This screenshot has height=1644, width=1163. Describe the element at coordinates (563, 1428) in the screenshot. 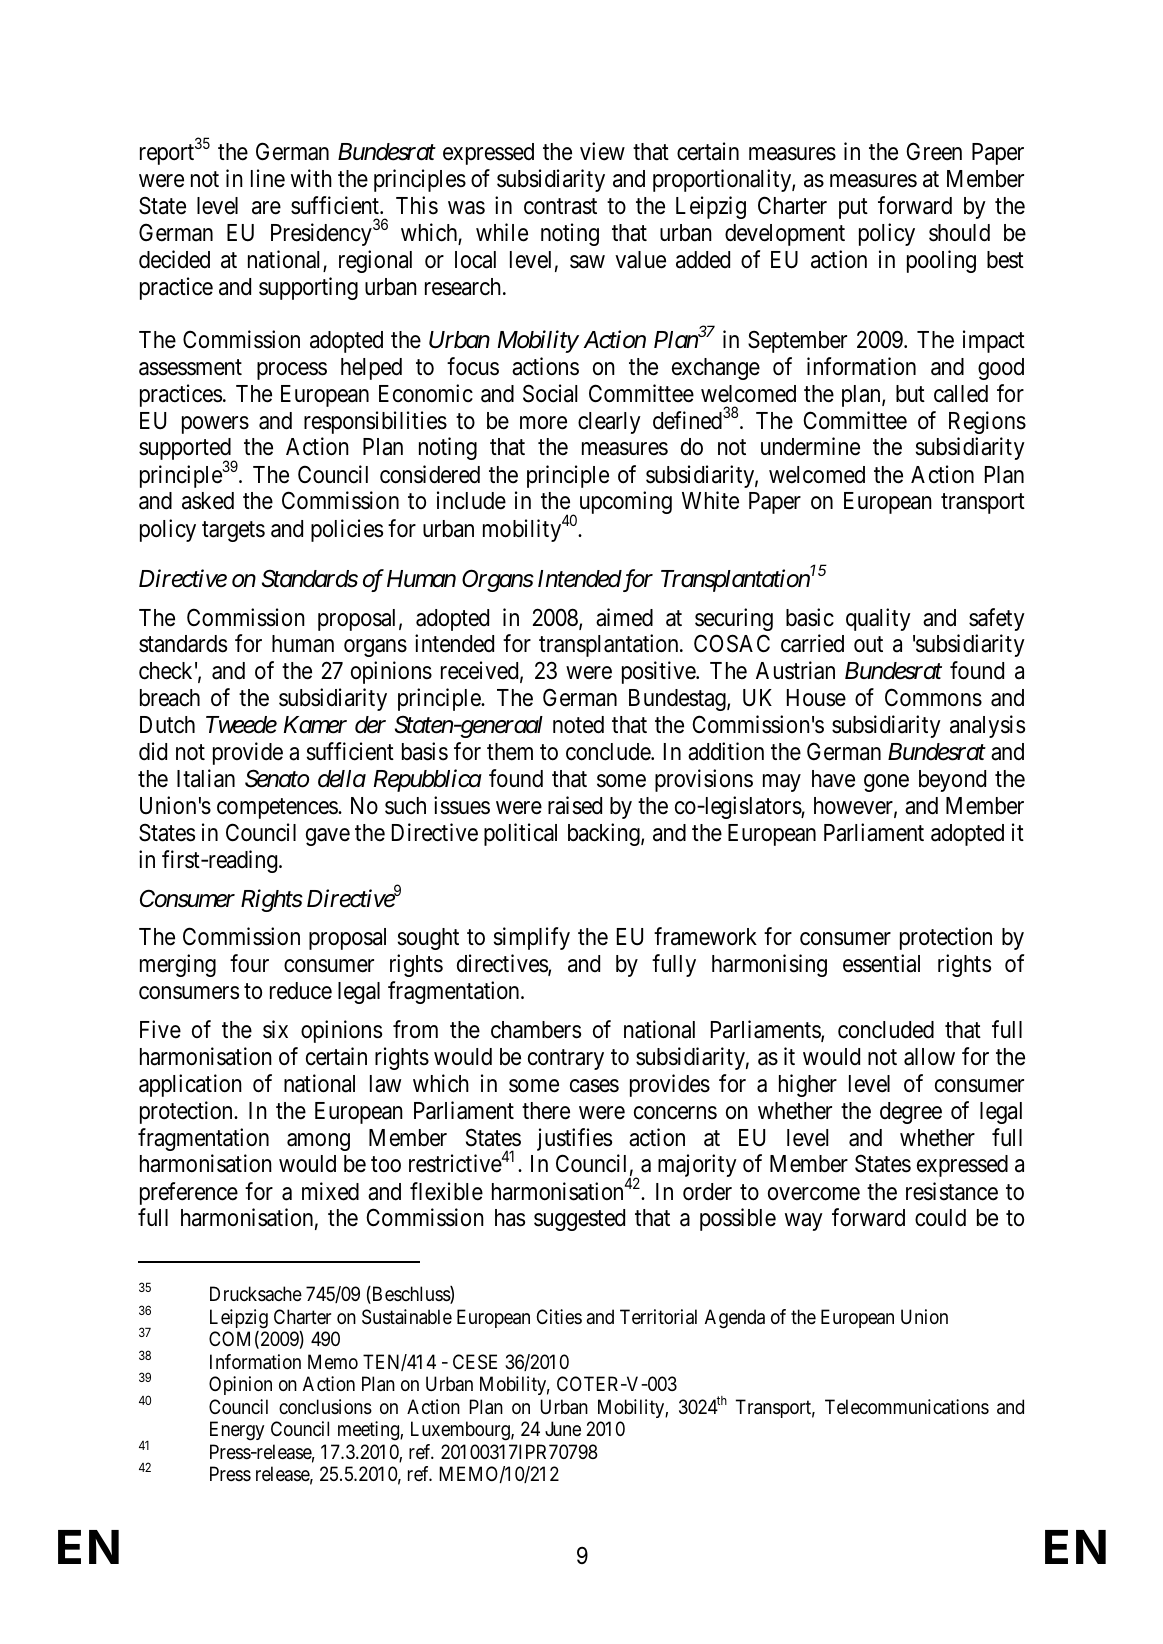

I see `June` at that location.
